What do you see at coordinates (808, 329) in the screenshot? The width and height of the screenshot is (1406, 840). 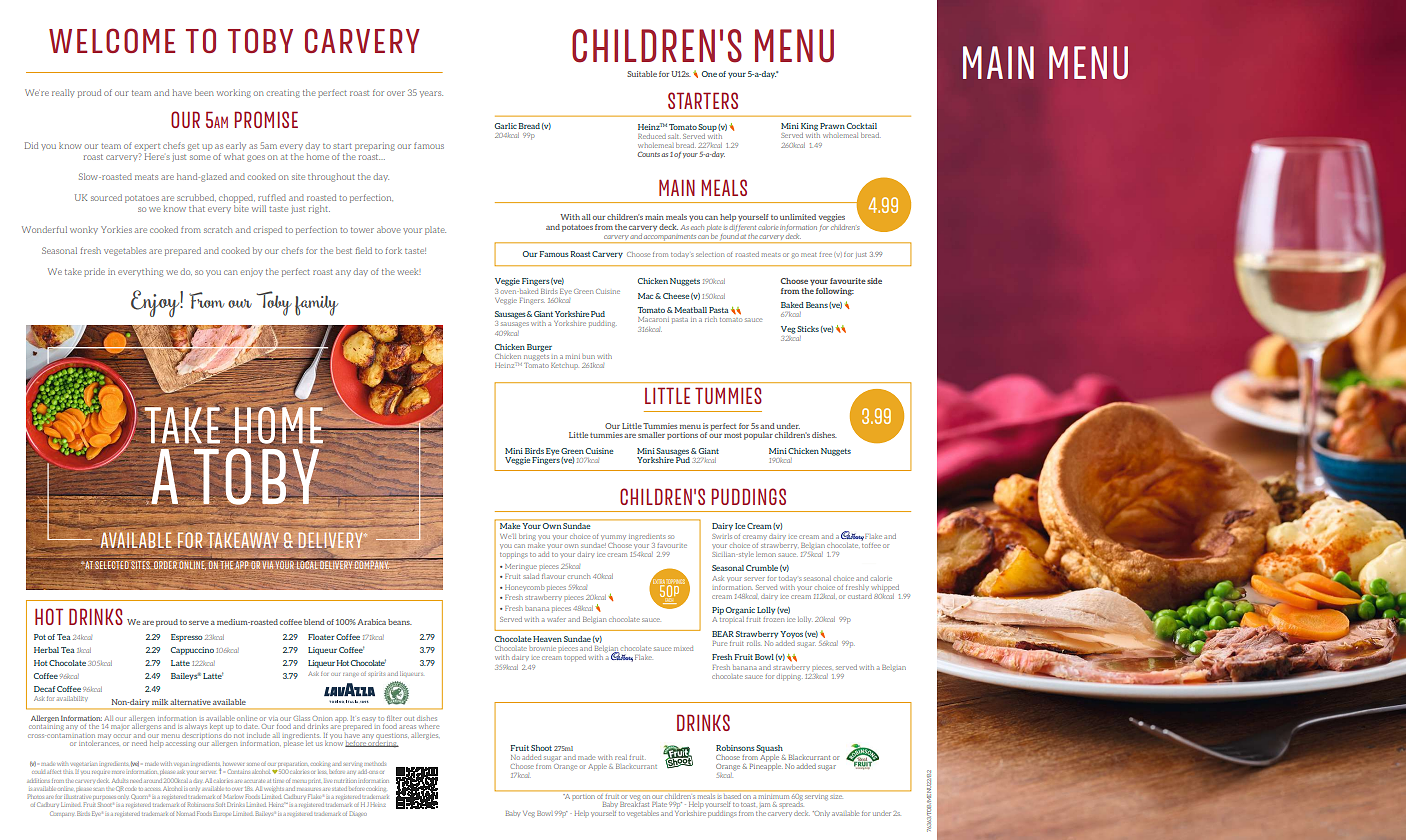 I see `Sticks` at bounding box center [808, 329].
